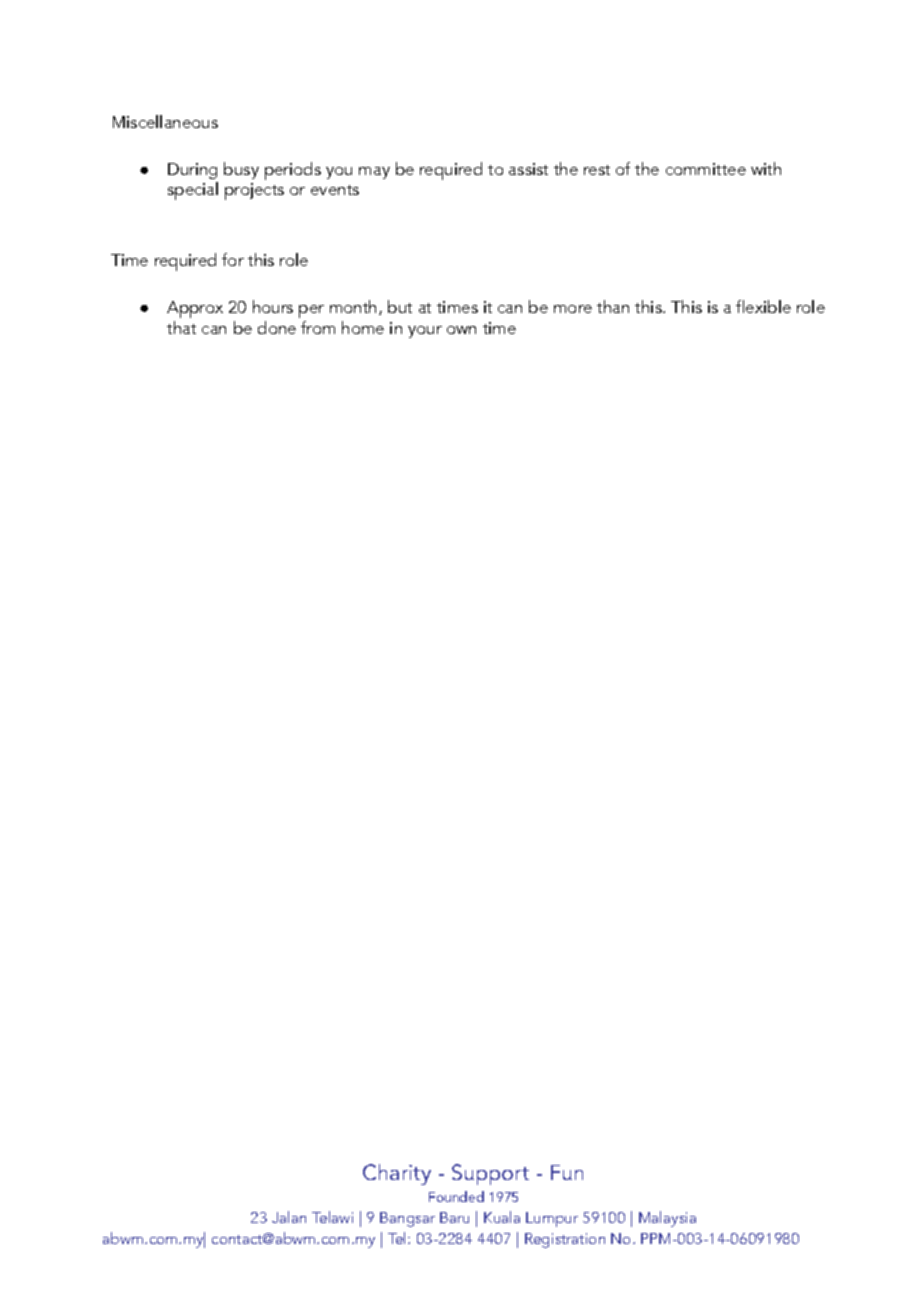  Describe the element at coordinates (461, 330) in the page. I see `own` at that location.
